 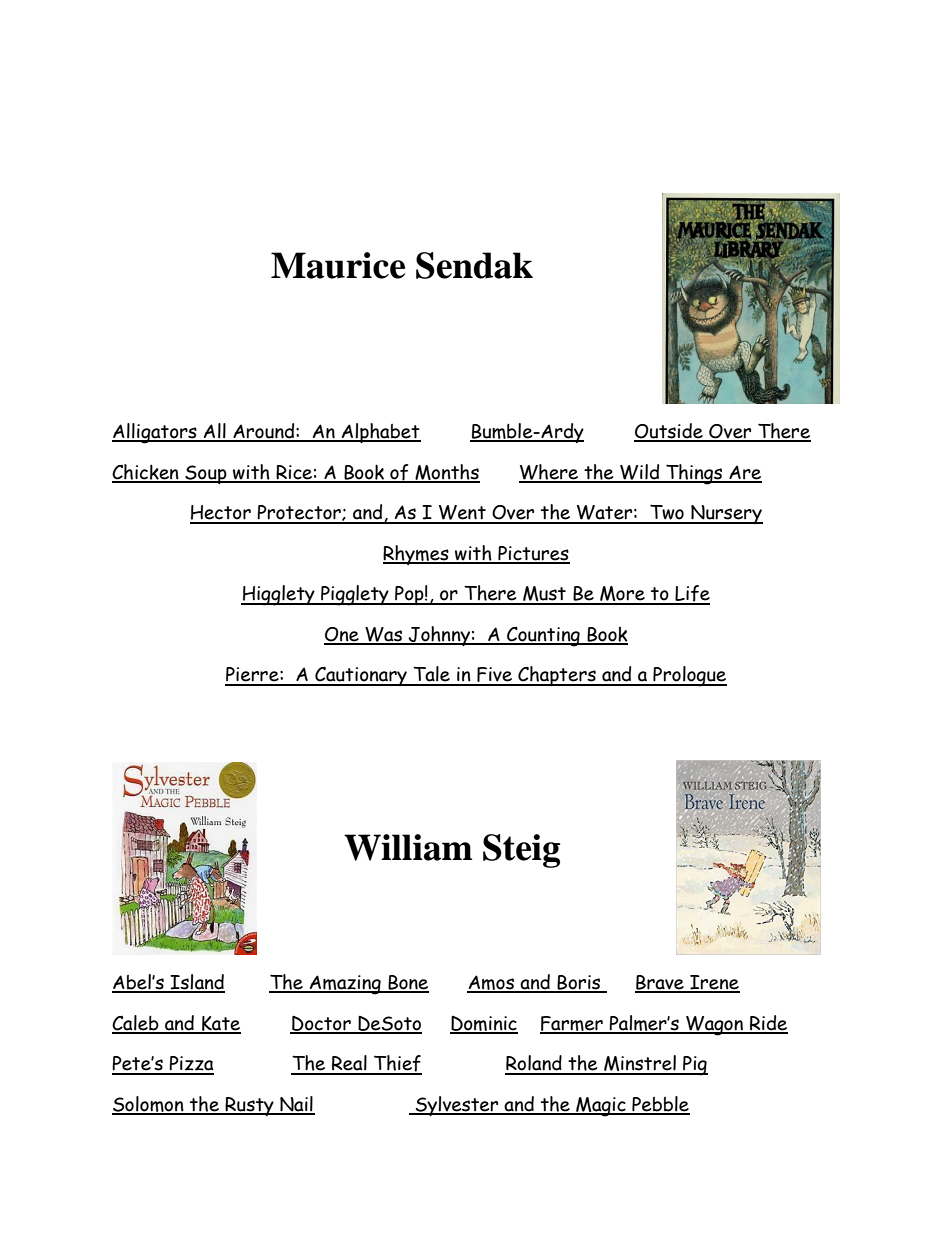 I want to click on Sendak, so click(x=474, y=265).
